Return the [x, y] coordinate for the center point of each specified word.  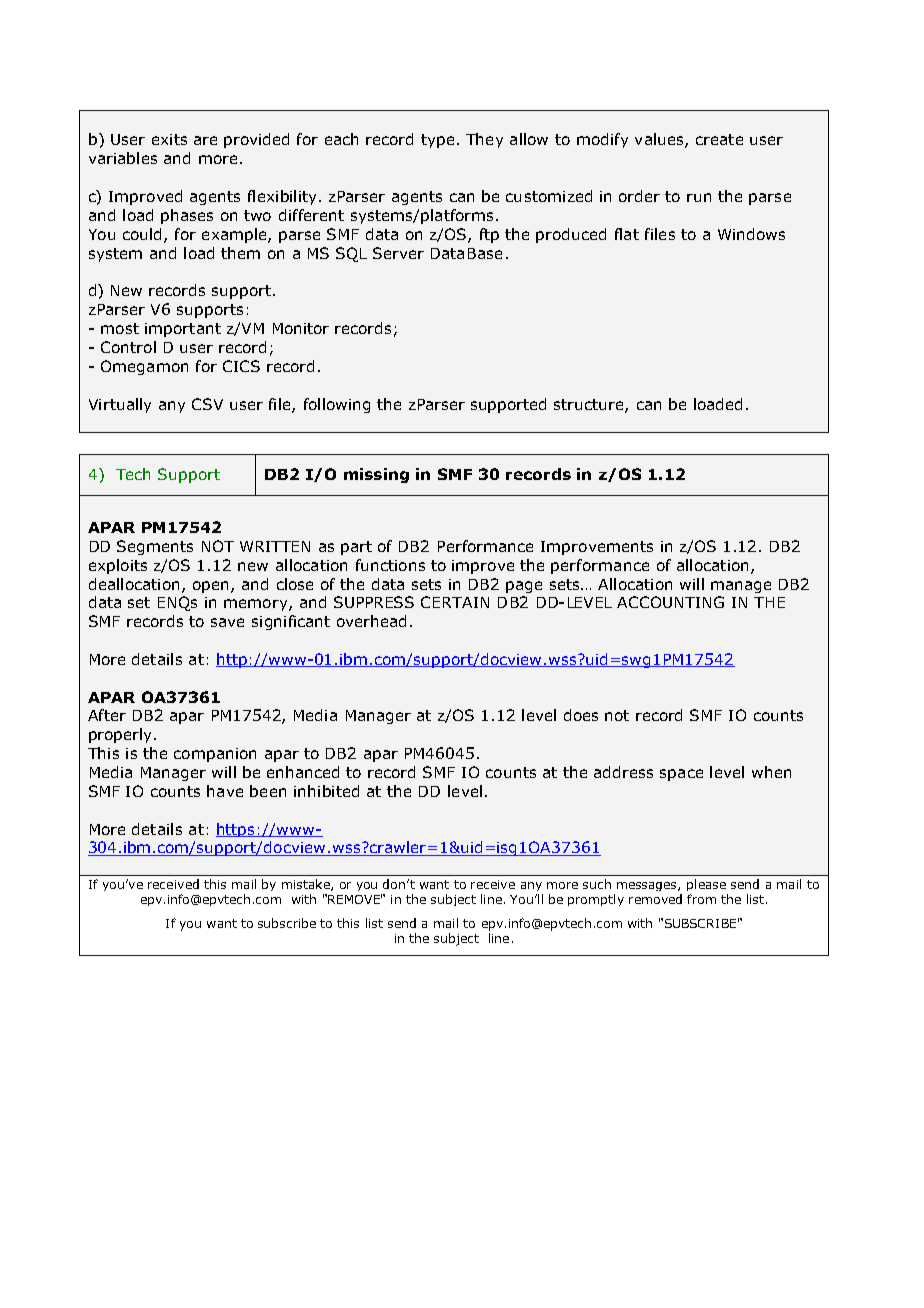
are [205, 140]
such [597, 884]
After [107, 715]
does [581, 715]
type [437, 141]
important [183, 330]
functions [390, 565]
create [719, 139]
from [701, 899]
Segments [155, 547]
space [681, 775]
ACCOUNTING [670, 602]
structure [590, 406]
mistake [307, 885]
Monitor [301, 328]
